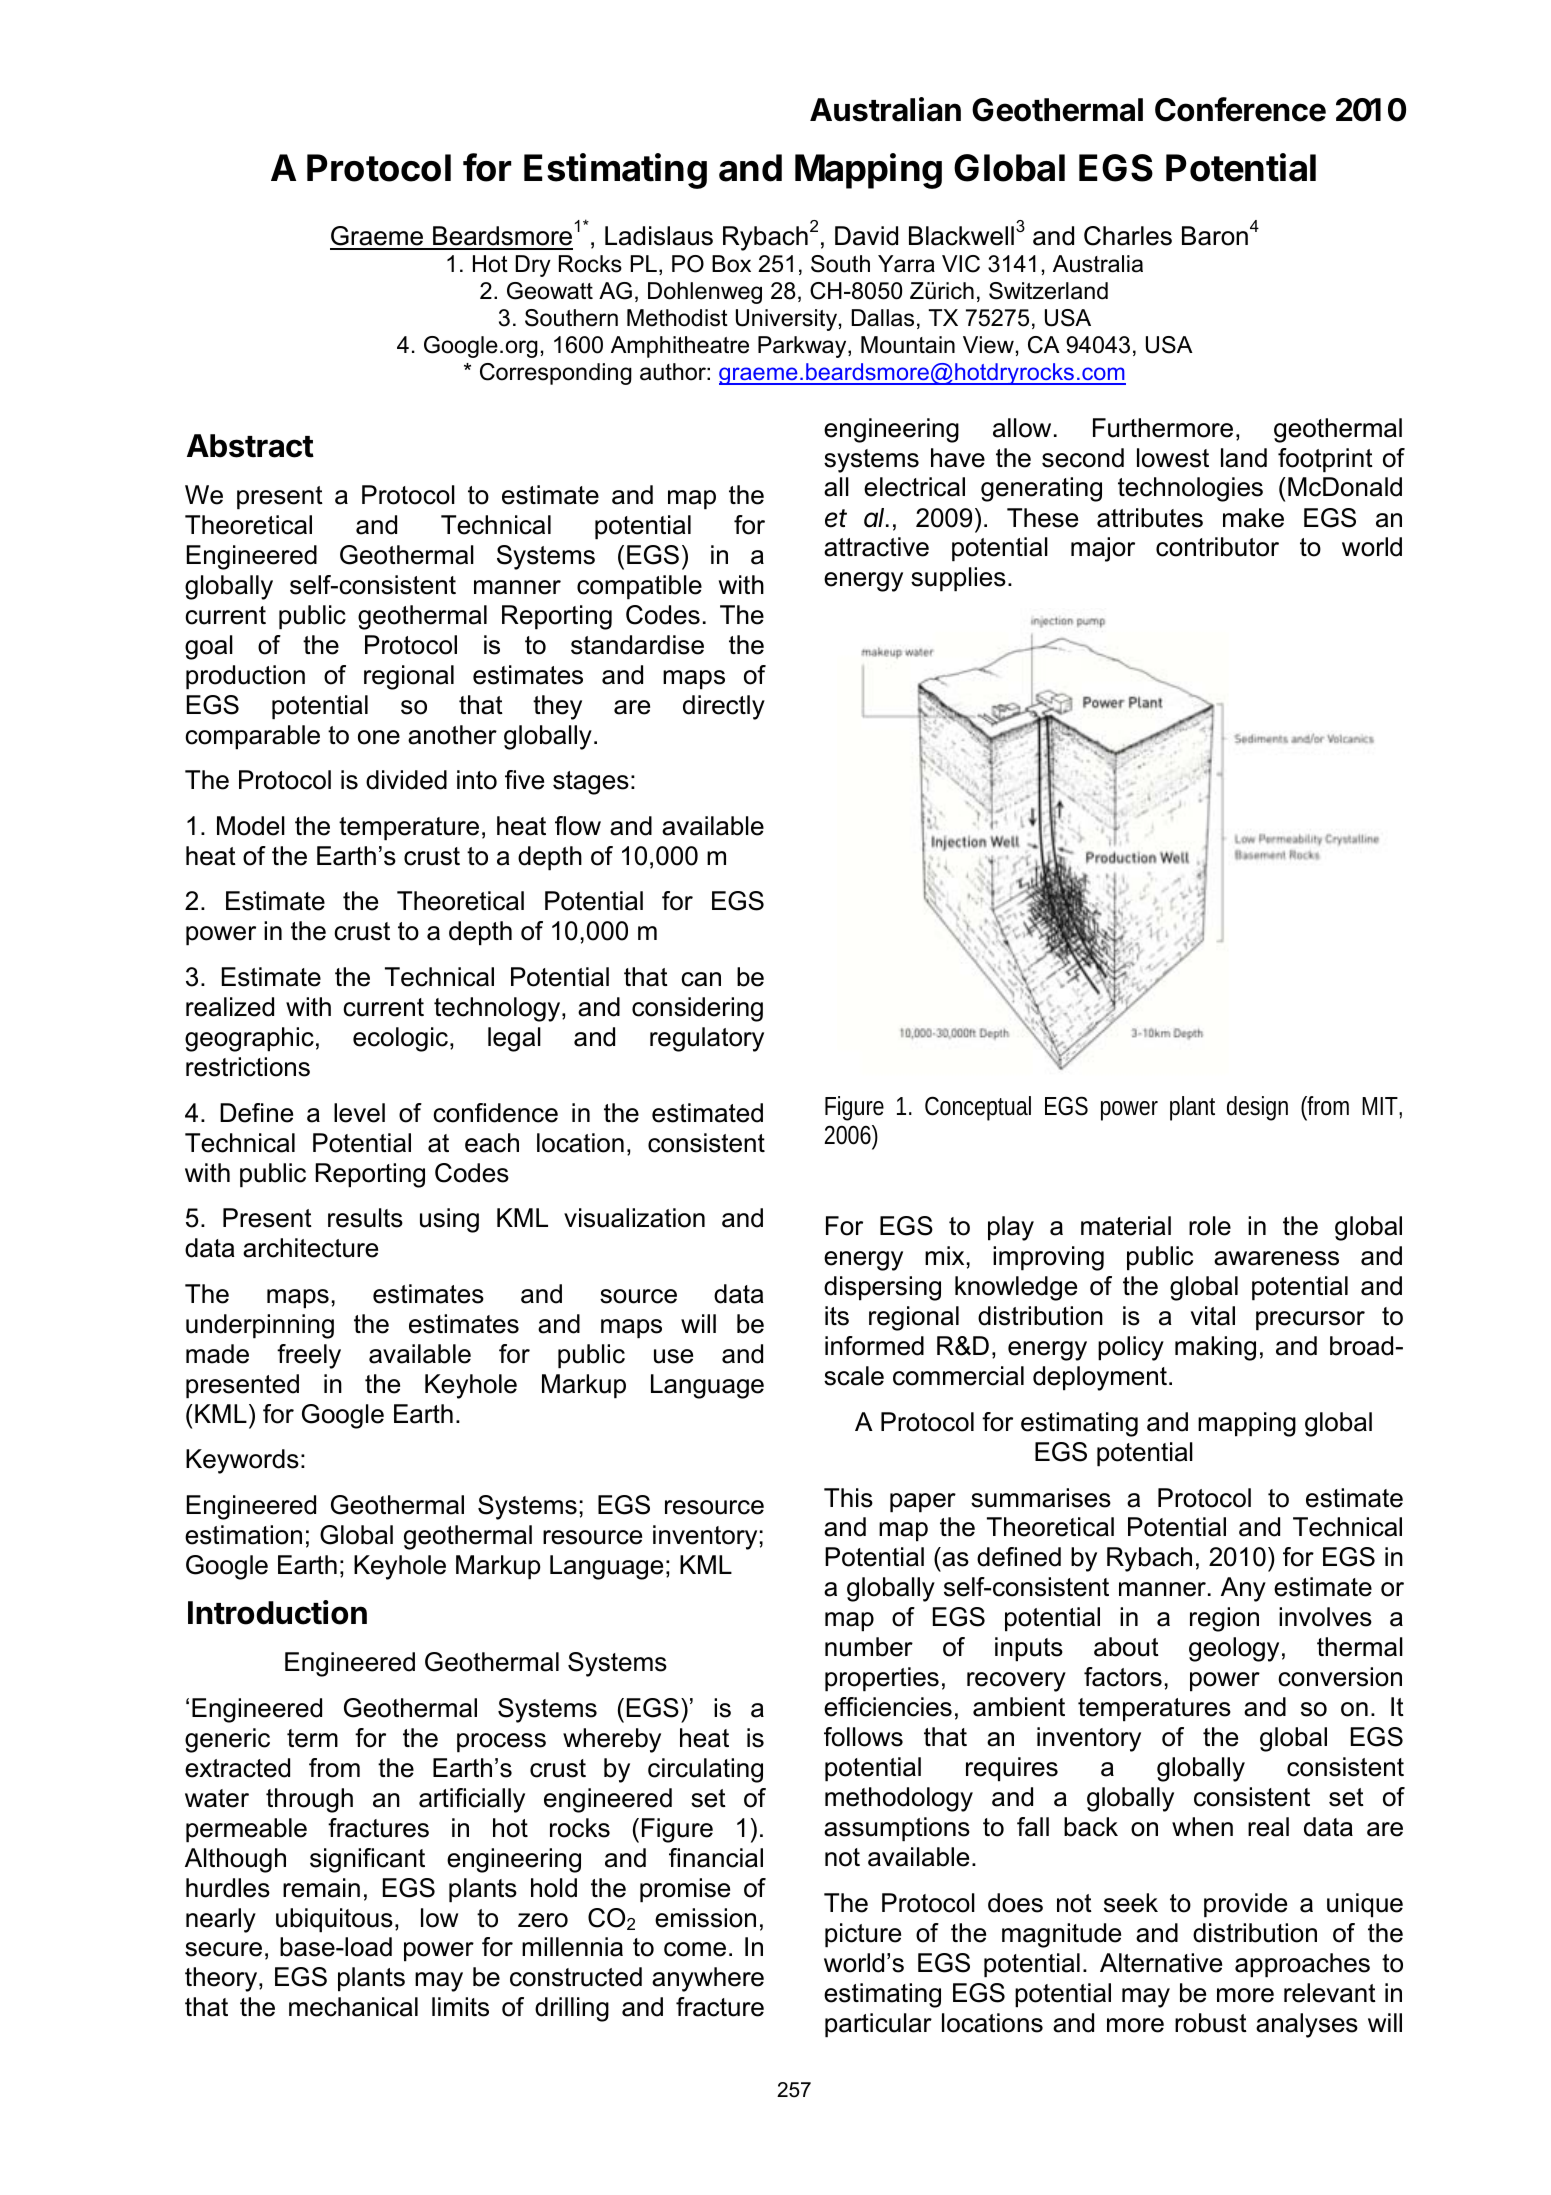 This screenshot has width=1551, height=2195. What do you see at coordinates (245, 677) in the screenshot?
I see `production` at bounding box center [245, 677].
